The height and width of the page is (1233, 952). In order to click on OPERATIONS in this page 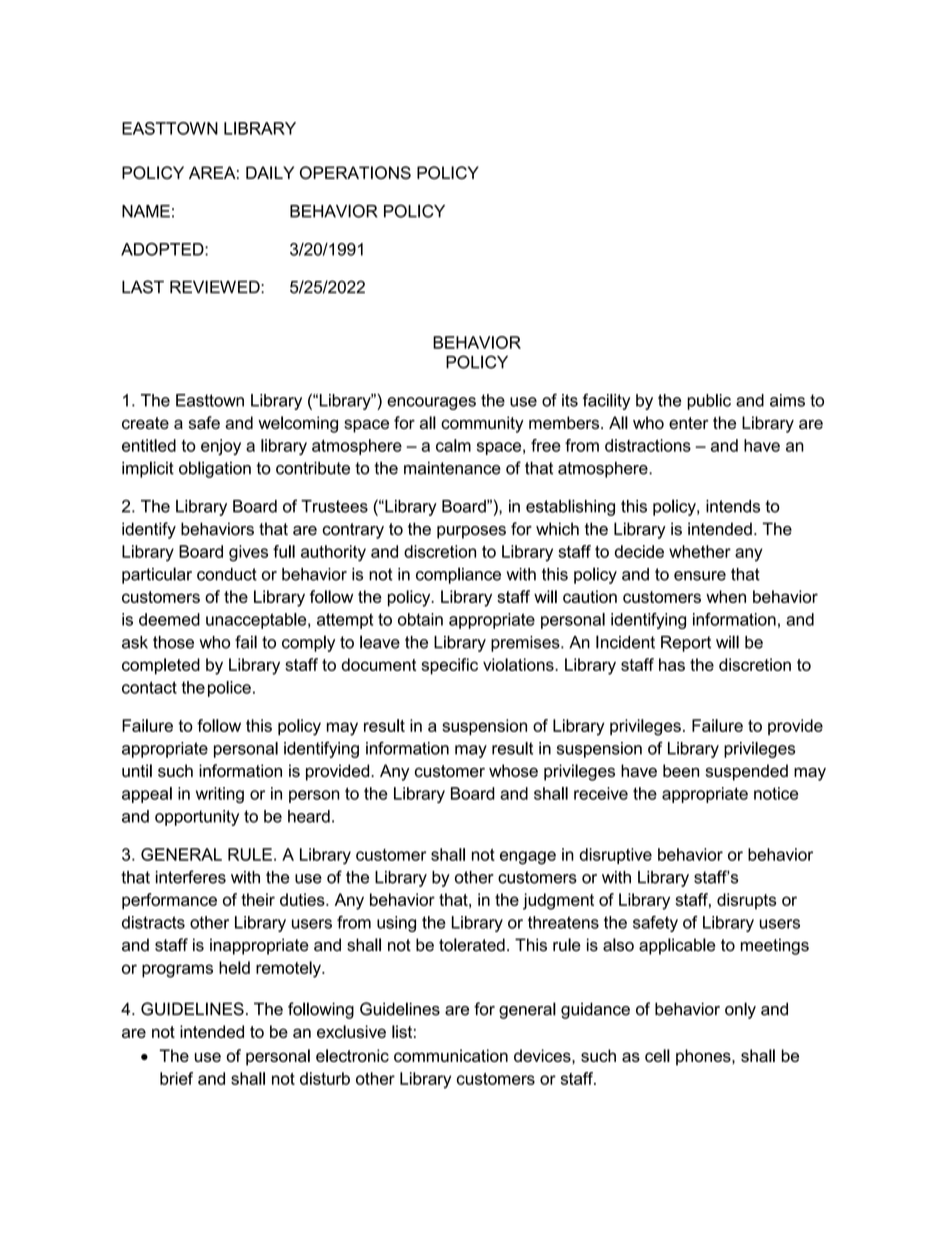, I will do `click(355, 173)`.
